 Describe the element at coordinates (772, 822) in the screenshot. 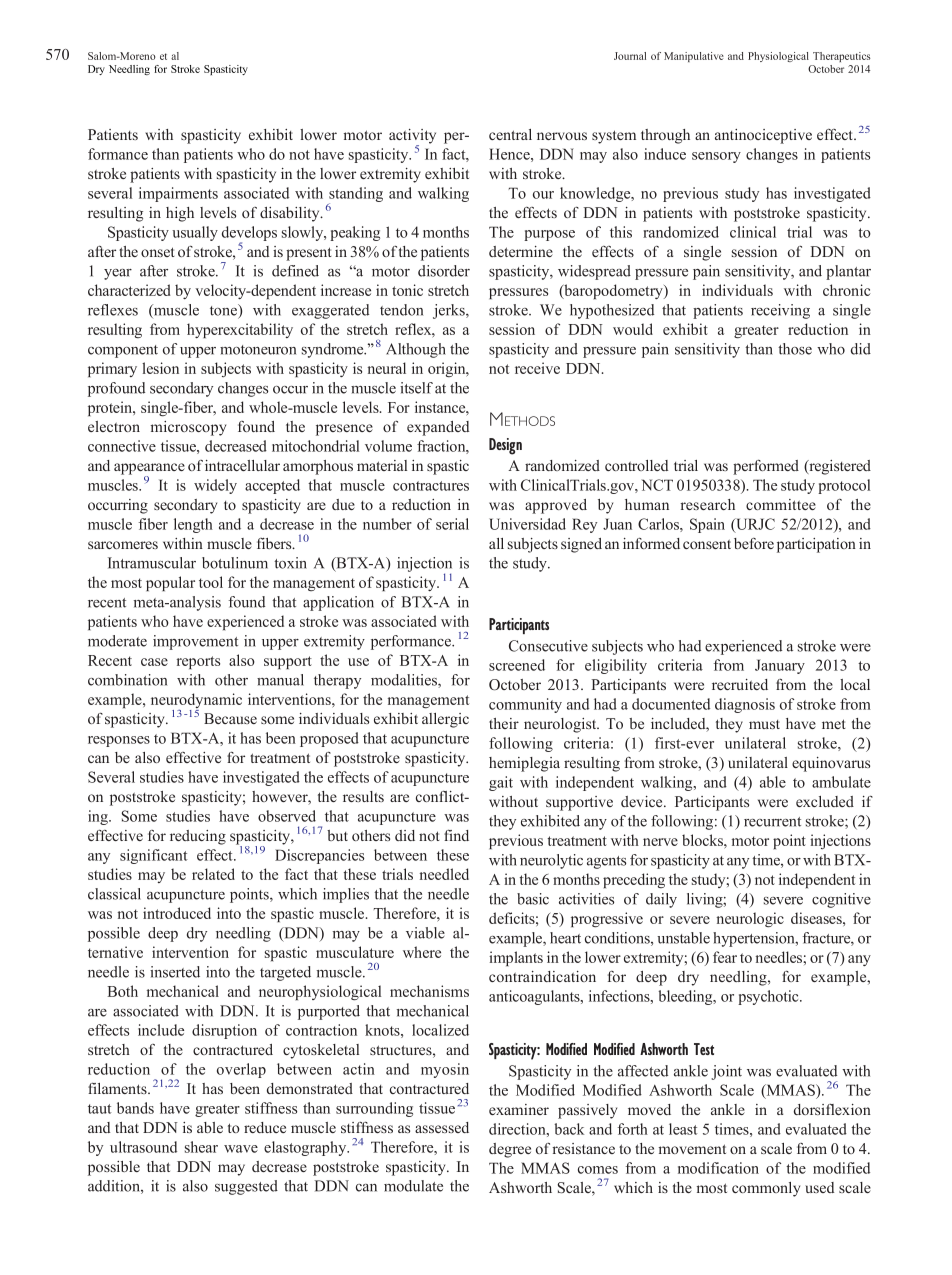

I see `recurrent` at that location.
